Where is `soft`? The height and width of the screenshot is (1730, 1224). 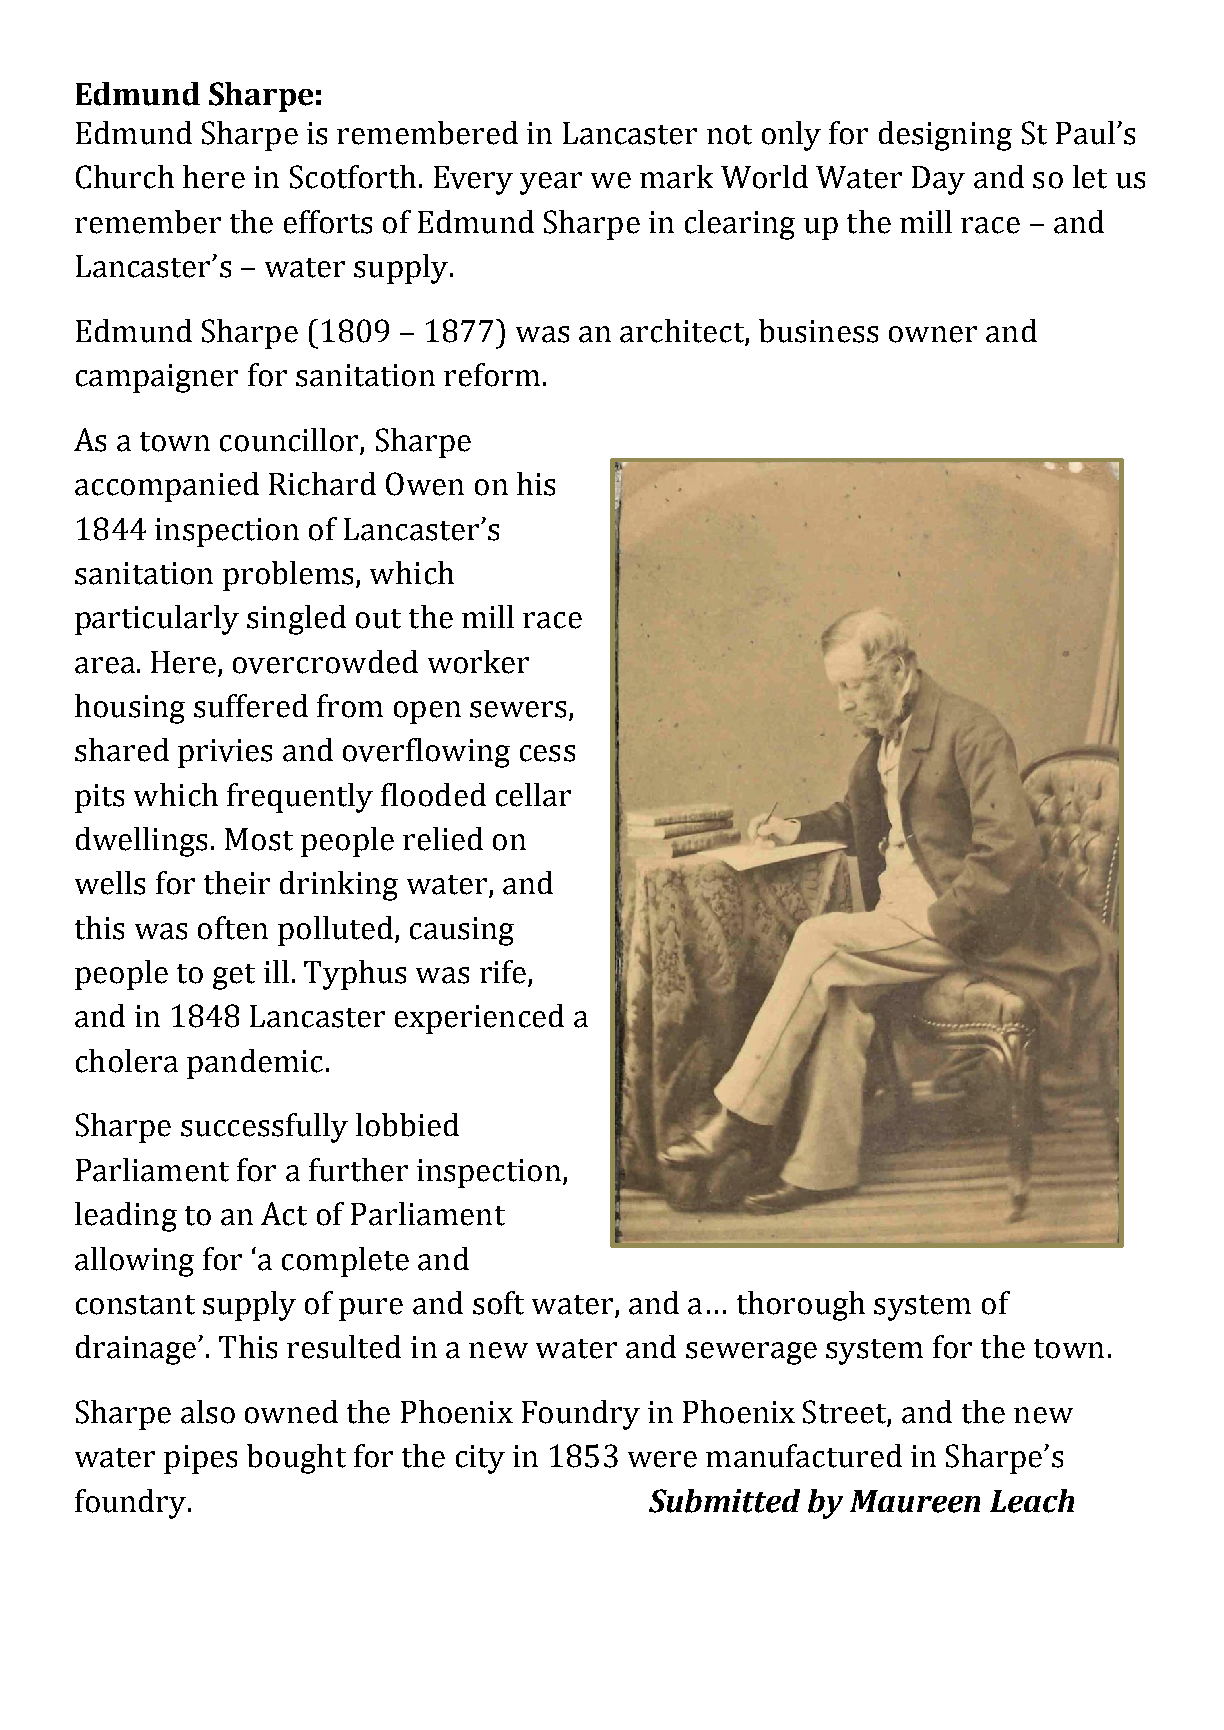 soft is located at coordinates (498, 1303).
